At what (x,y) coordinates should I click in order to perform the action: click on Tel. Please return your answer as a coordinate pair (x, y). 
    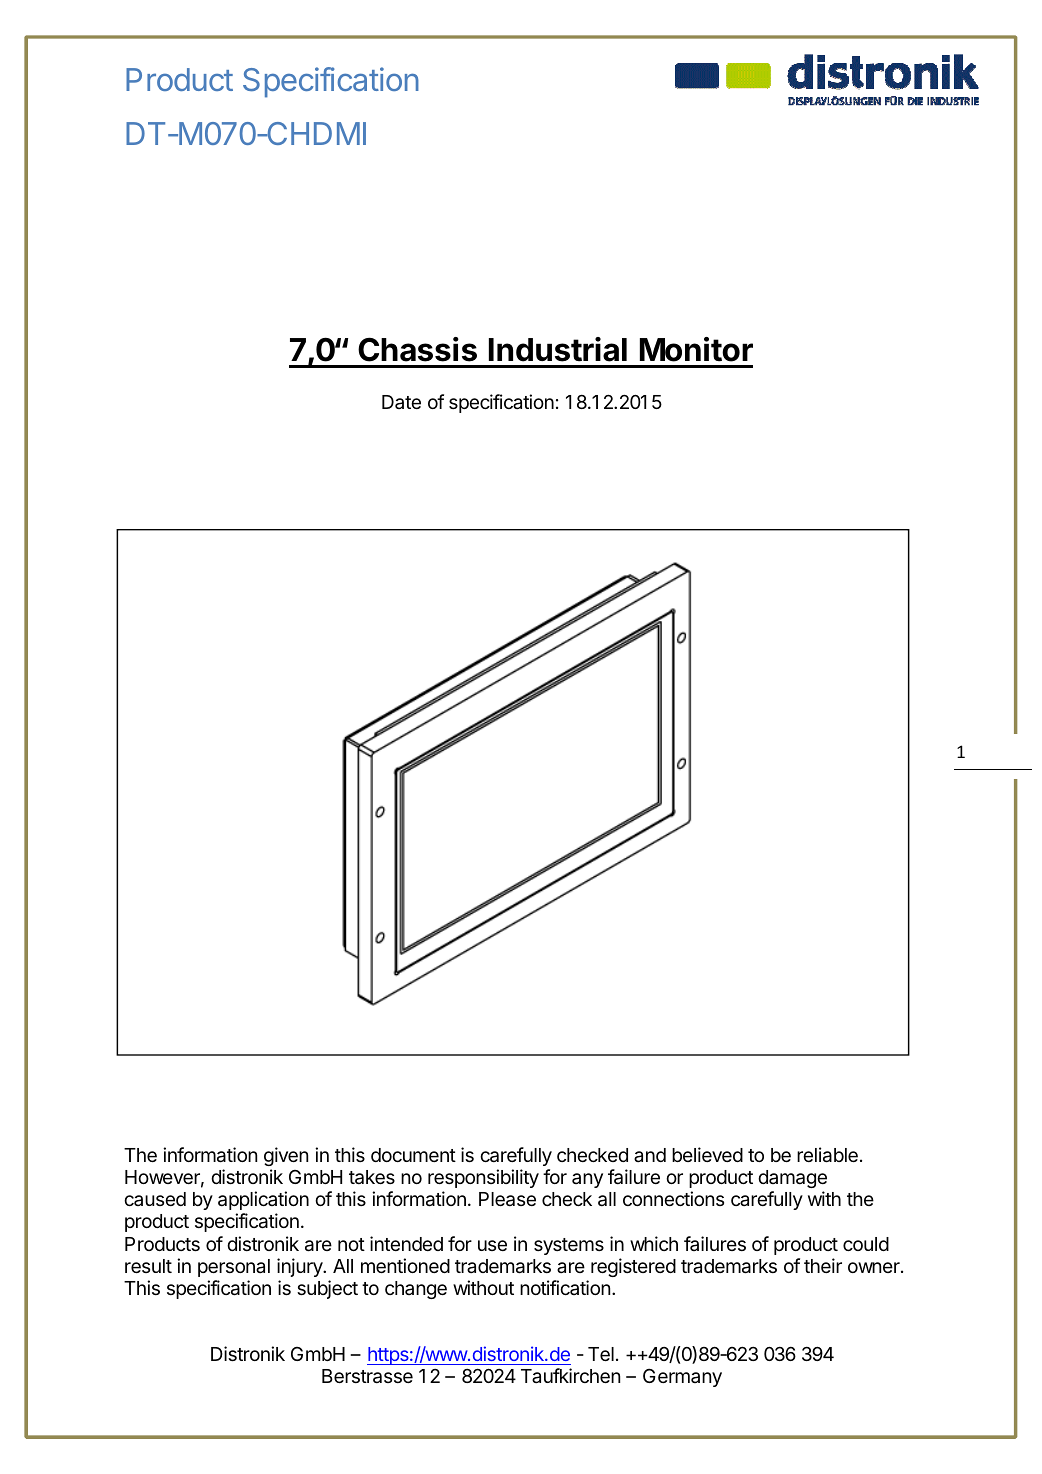
    Looking at the image, I should click on (601, 1354).
